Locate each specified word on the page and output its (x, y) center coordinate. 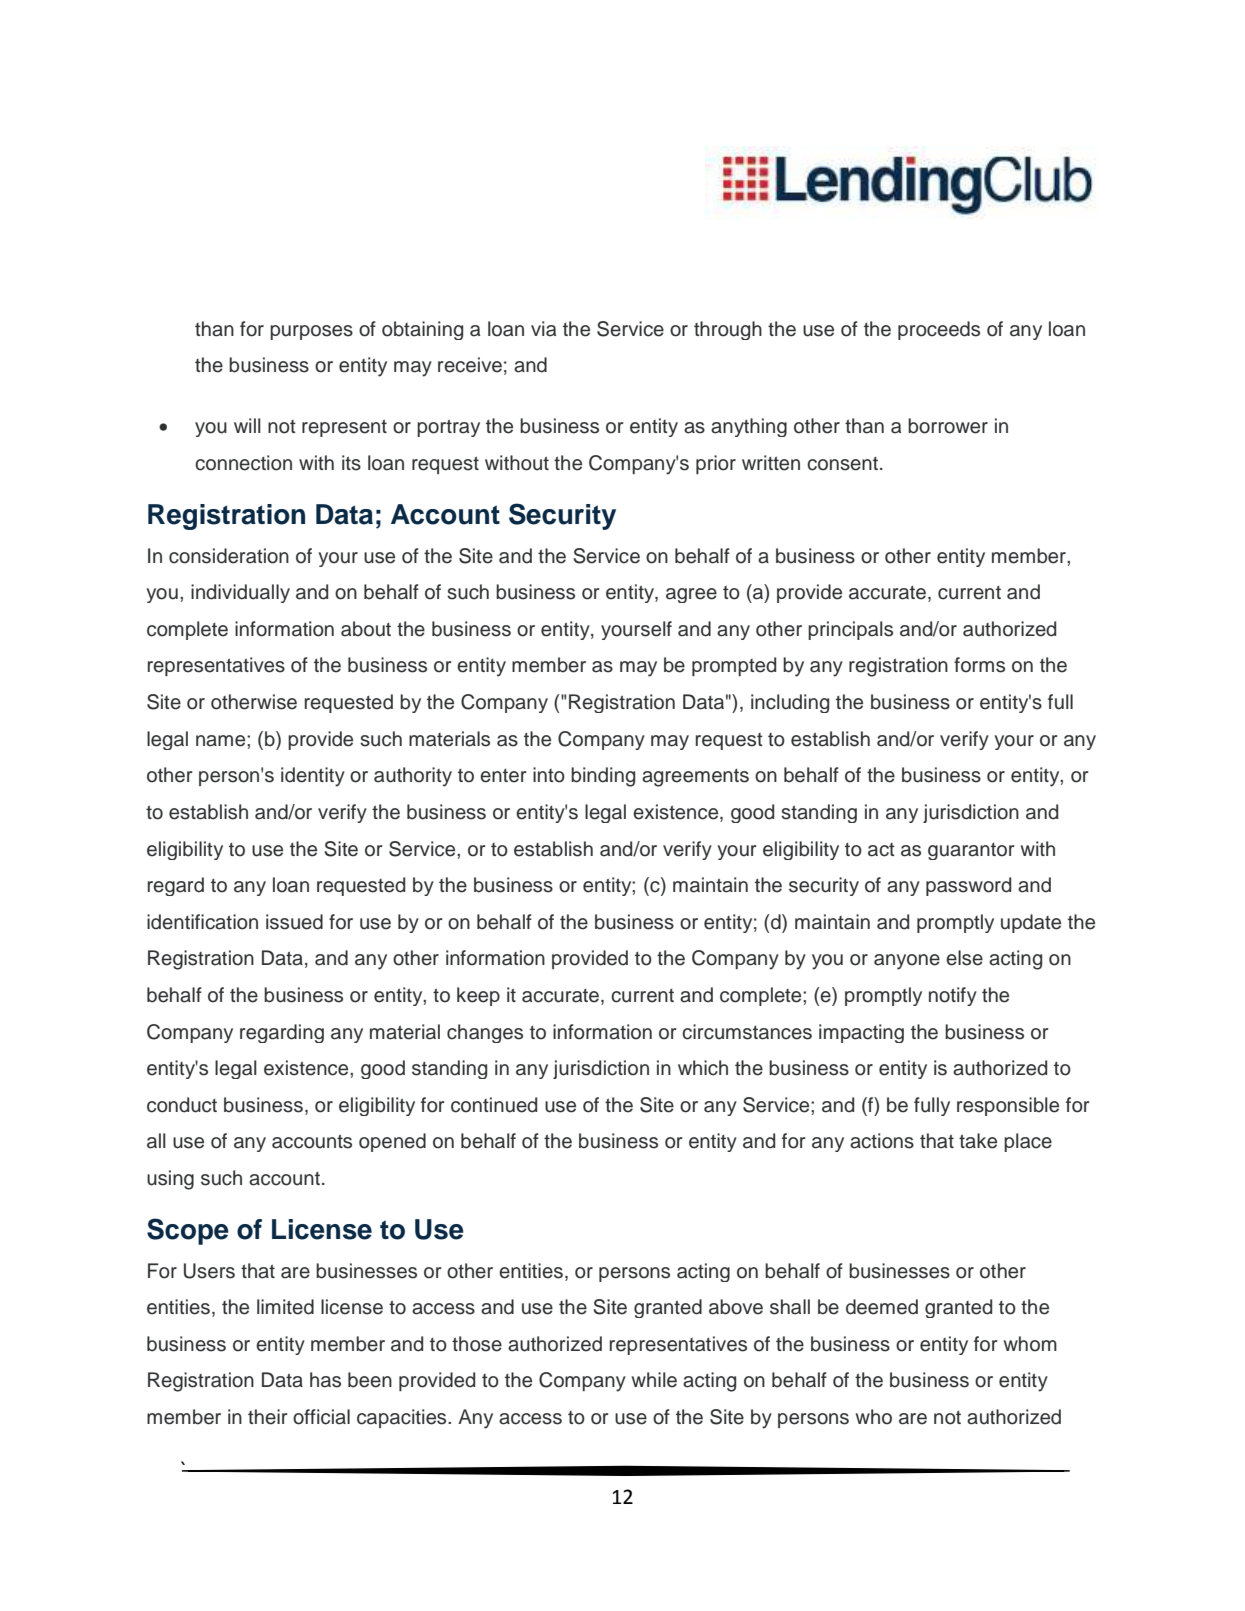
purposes (311, 332)
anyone (907, 962)
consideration (229, 556)
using (170, 1180)
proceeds (939, 330)
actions (882, 1141)
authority (413, 777)
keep (478, 996)
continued (494, 1105)
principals (850, 630)
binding (603, 777)
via (543, 329)
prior (716, 464)
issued (294, 922)
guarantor (971, 851)
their (267, 1417)
